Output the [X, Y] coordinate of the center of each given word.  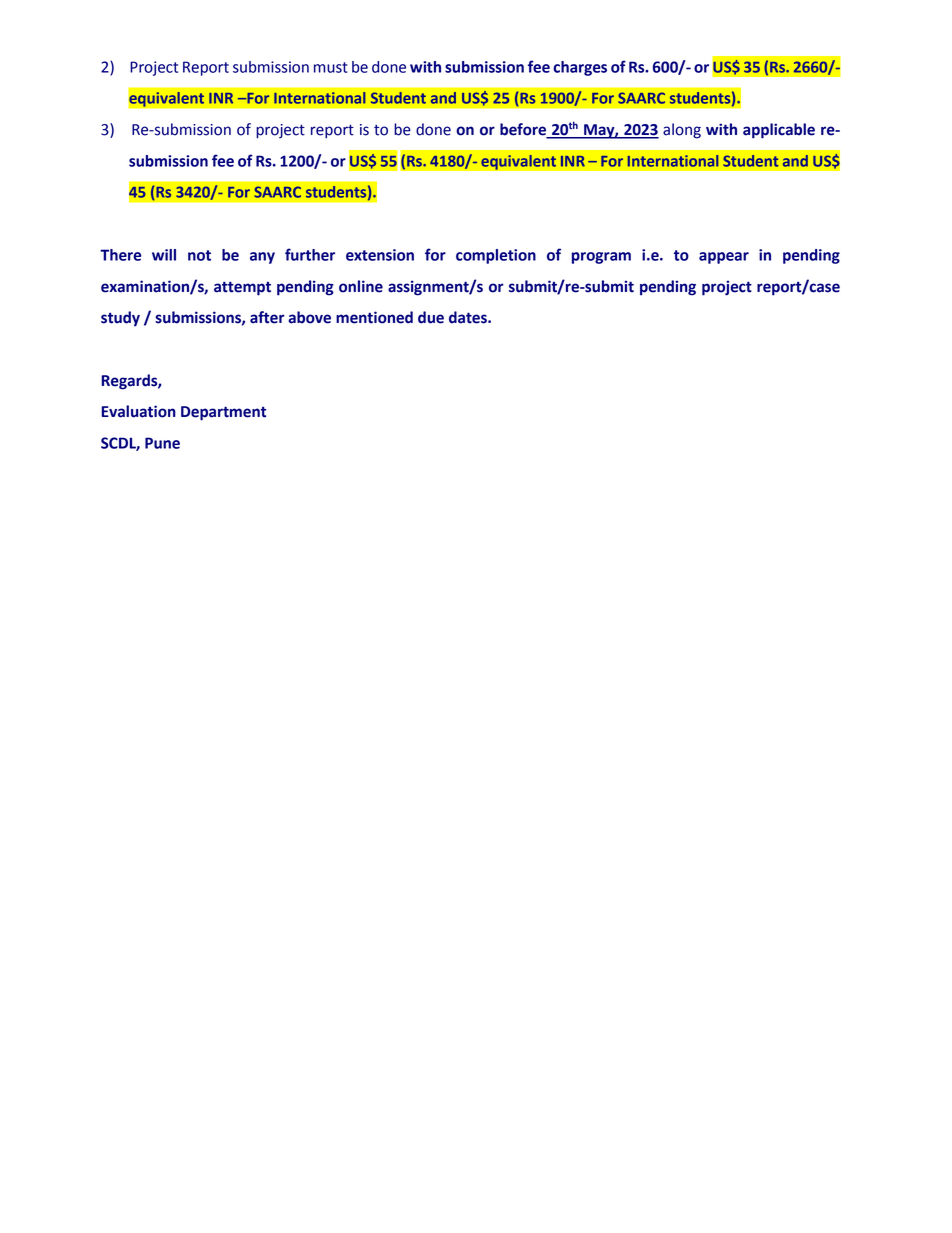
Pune [162, 443]
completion [496, 256]
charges [580, 68]
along [682, 131]
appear [724, 258]
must [331, 67]
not [199, 255]
